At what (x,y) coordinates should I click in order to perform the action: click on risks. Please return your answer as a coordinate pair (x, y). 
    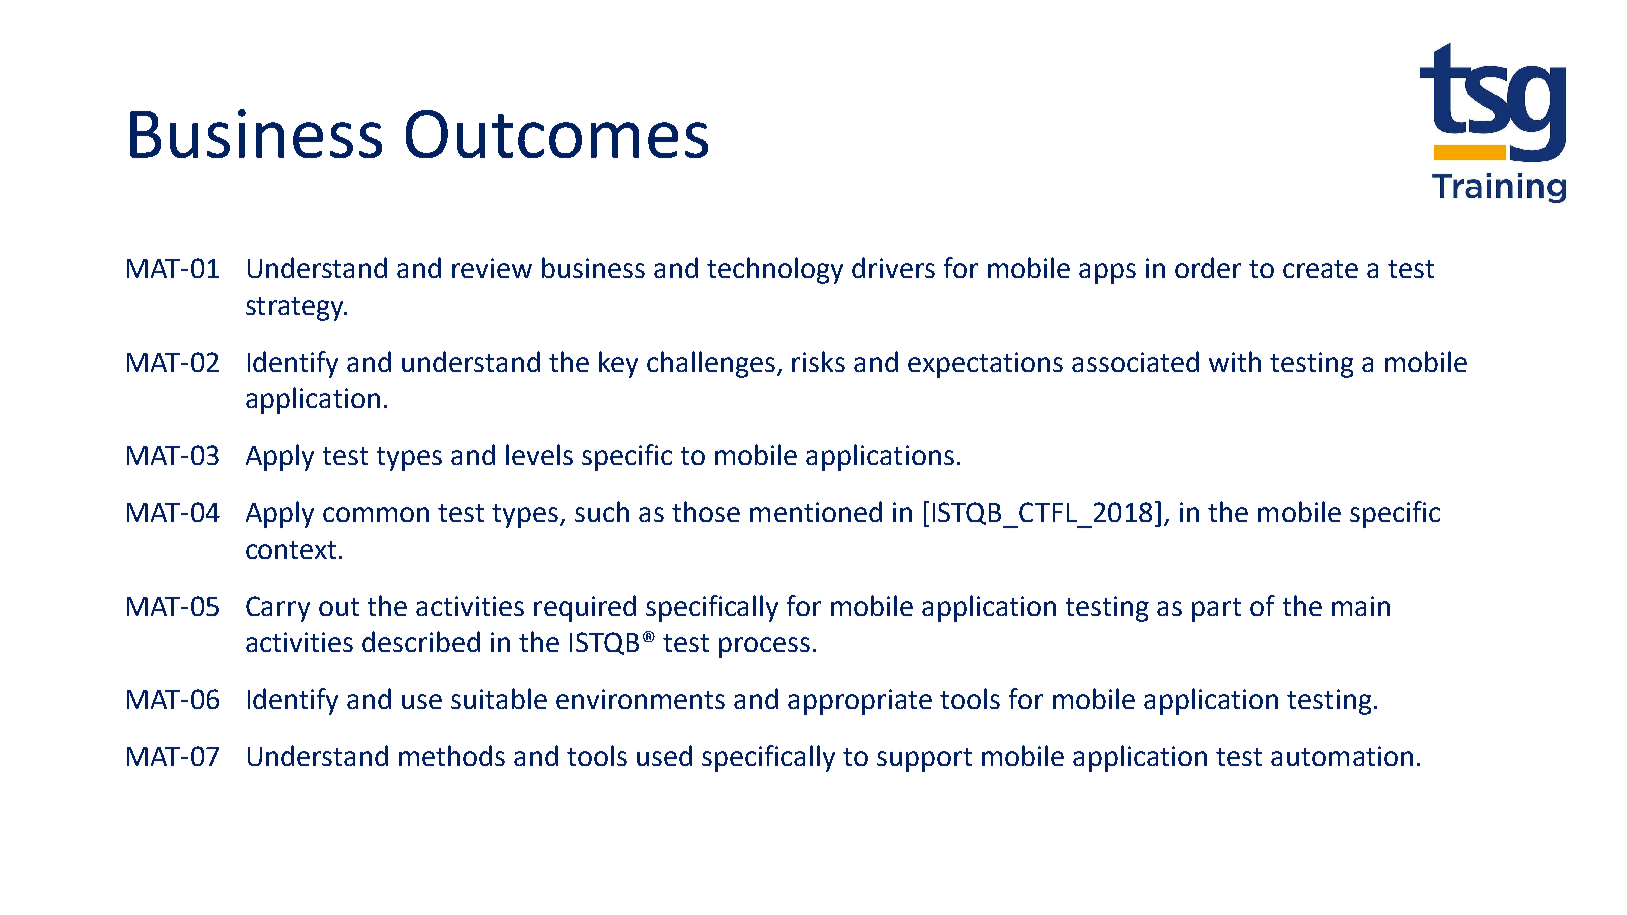
    Looking at the image, I should click on (818, 361).
